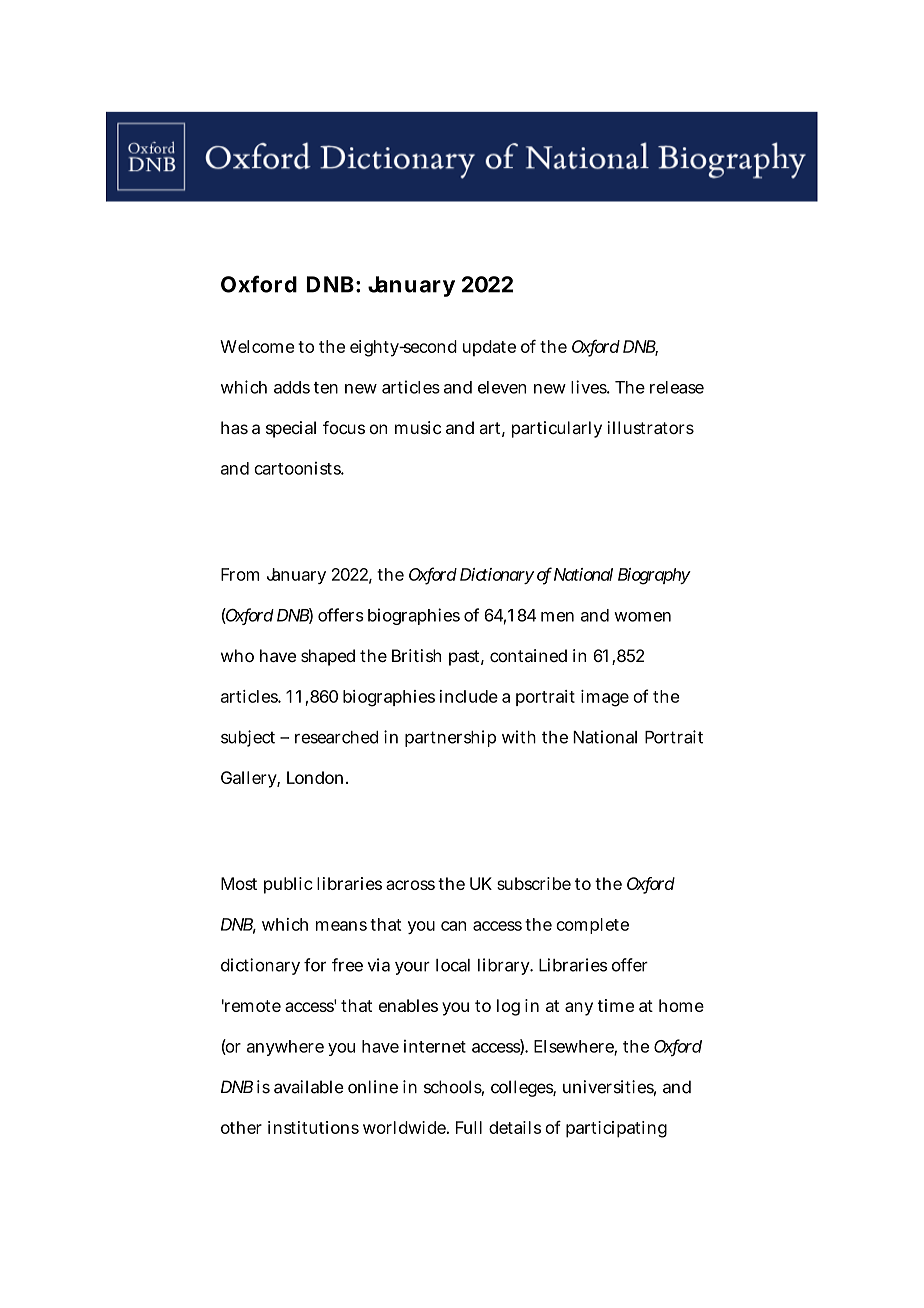 This page has width=924, height=1308. Describe the element at coordinates (489, 348) in the page. I see `update` at that location.
